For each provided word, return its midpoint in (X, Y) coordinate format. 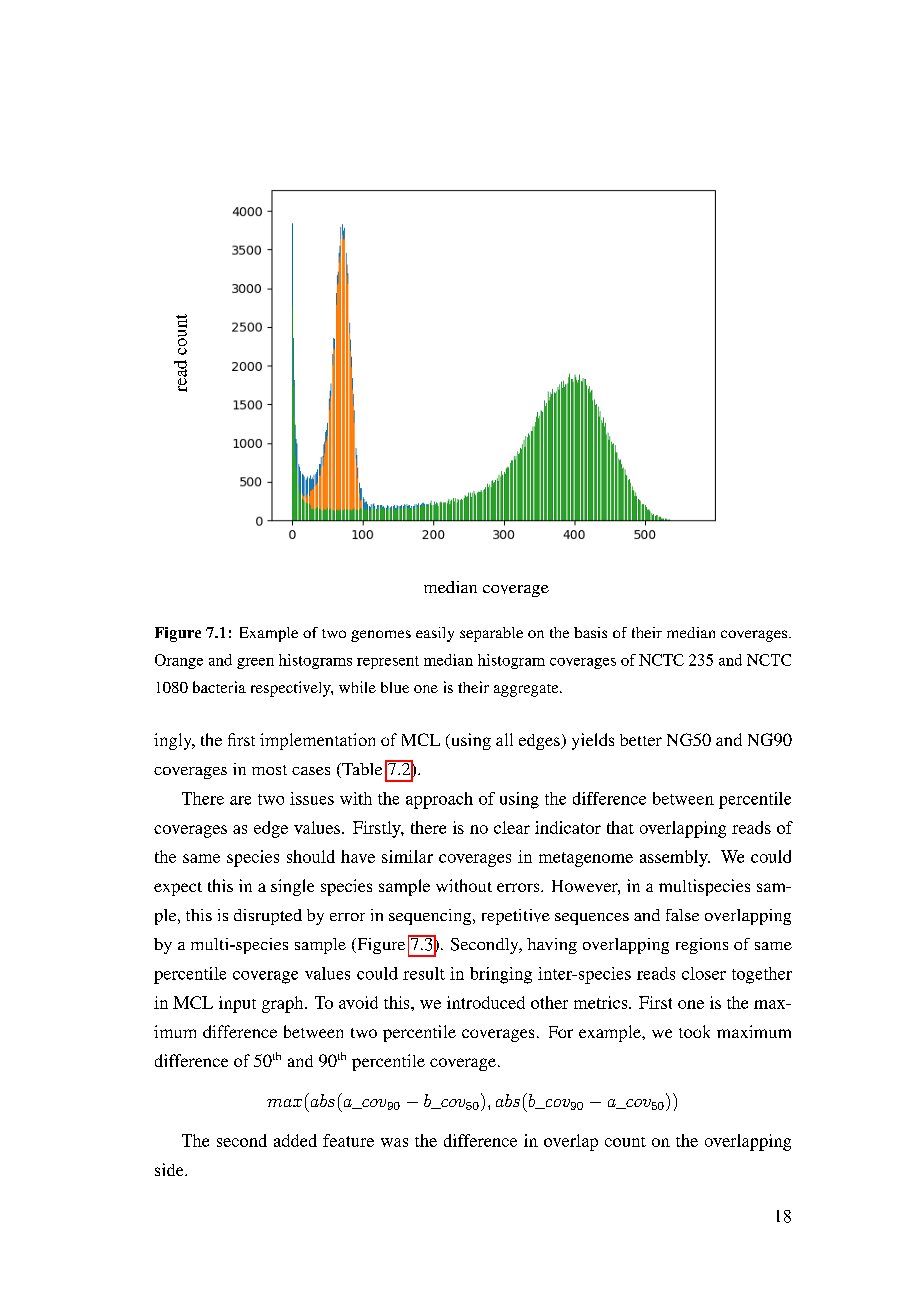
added (295, 1140)
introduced (486, 1002)
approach (439, 800)
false (682, 915)
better (641, 740)
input (237, 1004)
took (694, 1031)
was (394, 1142)
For (561, 1032)
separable (491, 634)
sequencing (431, 917)
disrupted (268, 917)
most (269, 770)
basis (590, 632)
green (255, 663)
